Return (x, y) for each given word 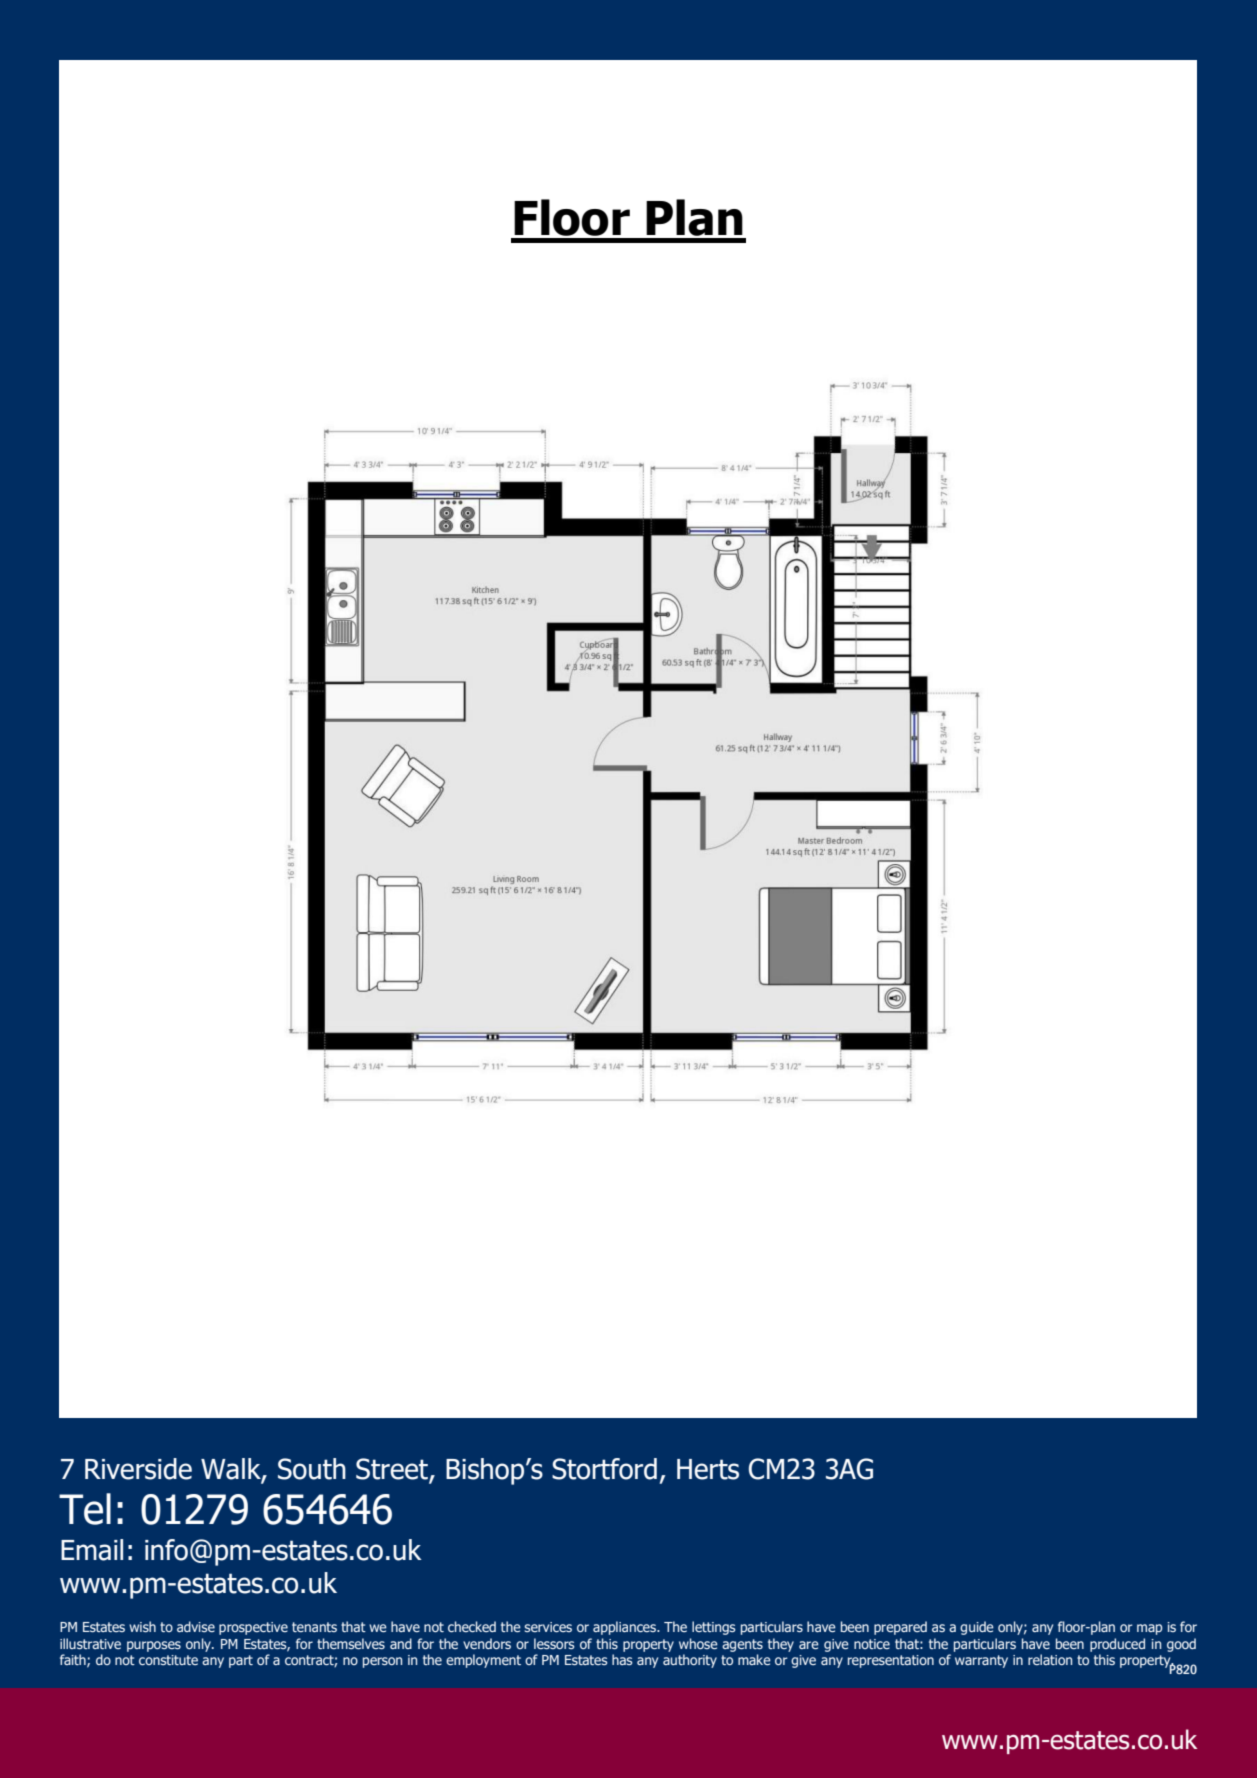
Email (92, 1550)
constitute (168, 1660)
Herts (708, 1469)
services (548, 1627)
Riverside (138, 1469)
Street (393, 1470)
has (622, 1659)
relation (1050, 1659)
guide (977, 1628)
